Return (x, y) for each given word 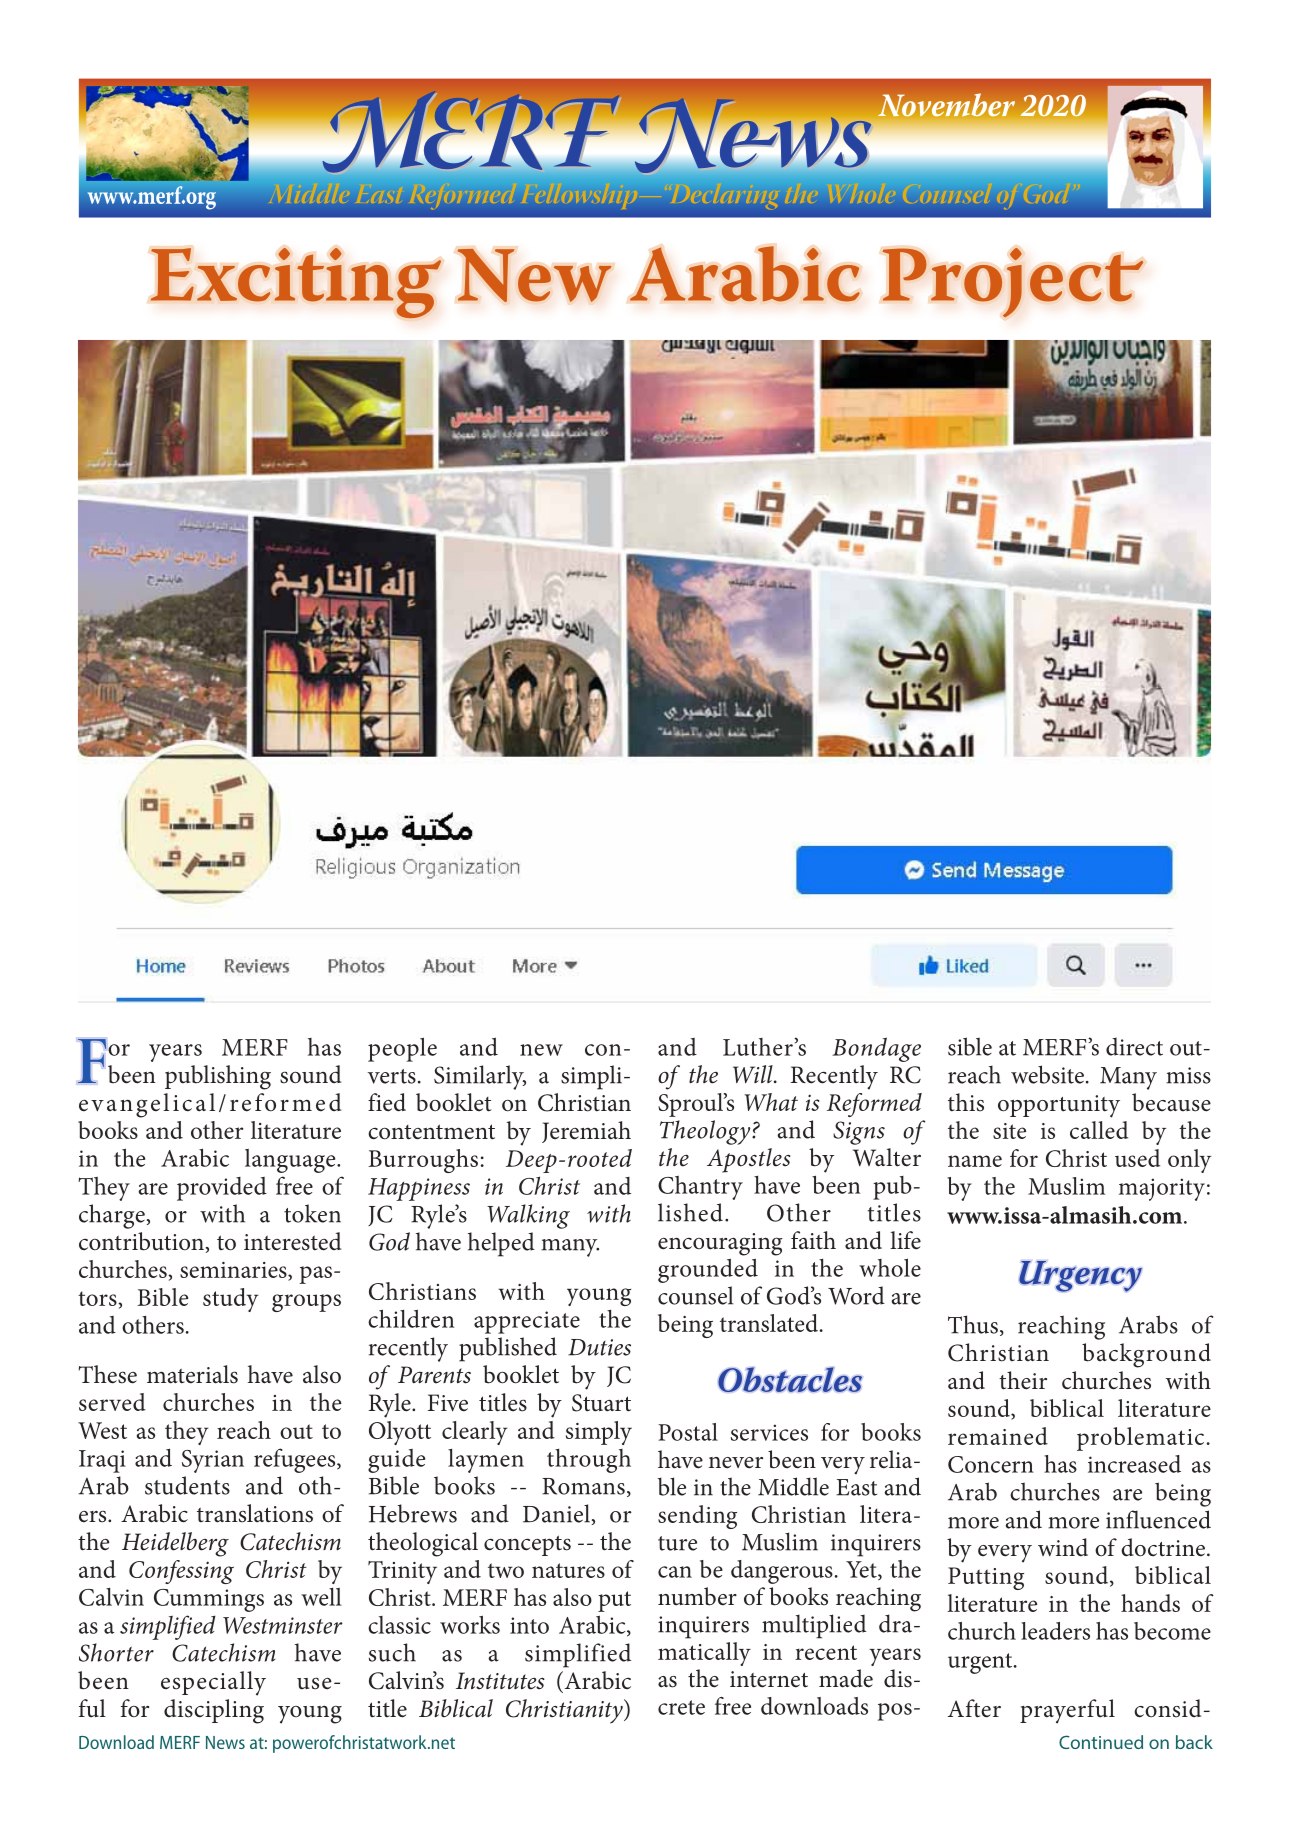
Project (1013, 282)
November (946, 105)
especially (213, 1683)
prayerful (1067, 1711)
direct (1134, 1047)
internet (769, 1679)
